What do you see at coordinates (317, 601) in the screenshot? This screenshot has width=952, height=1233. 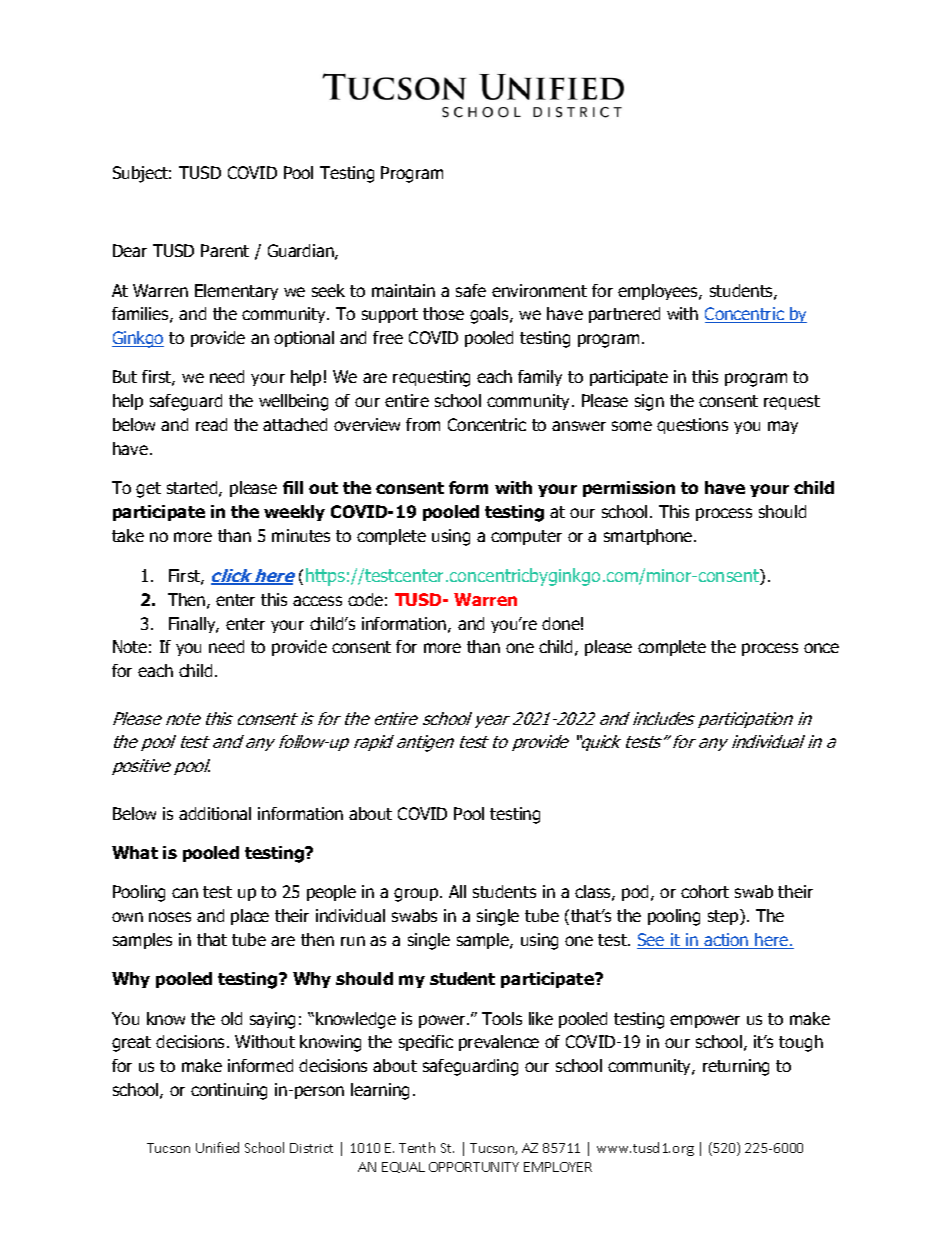 I see `access` at bounding box center [317, 601].
